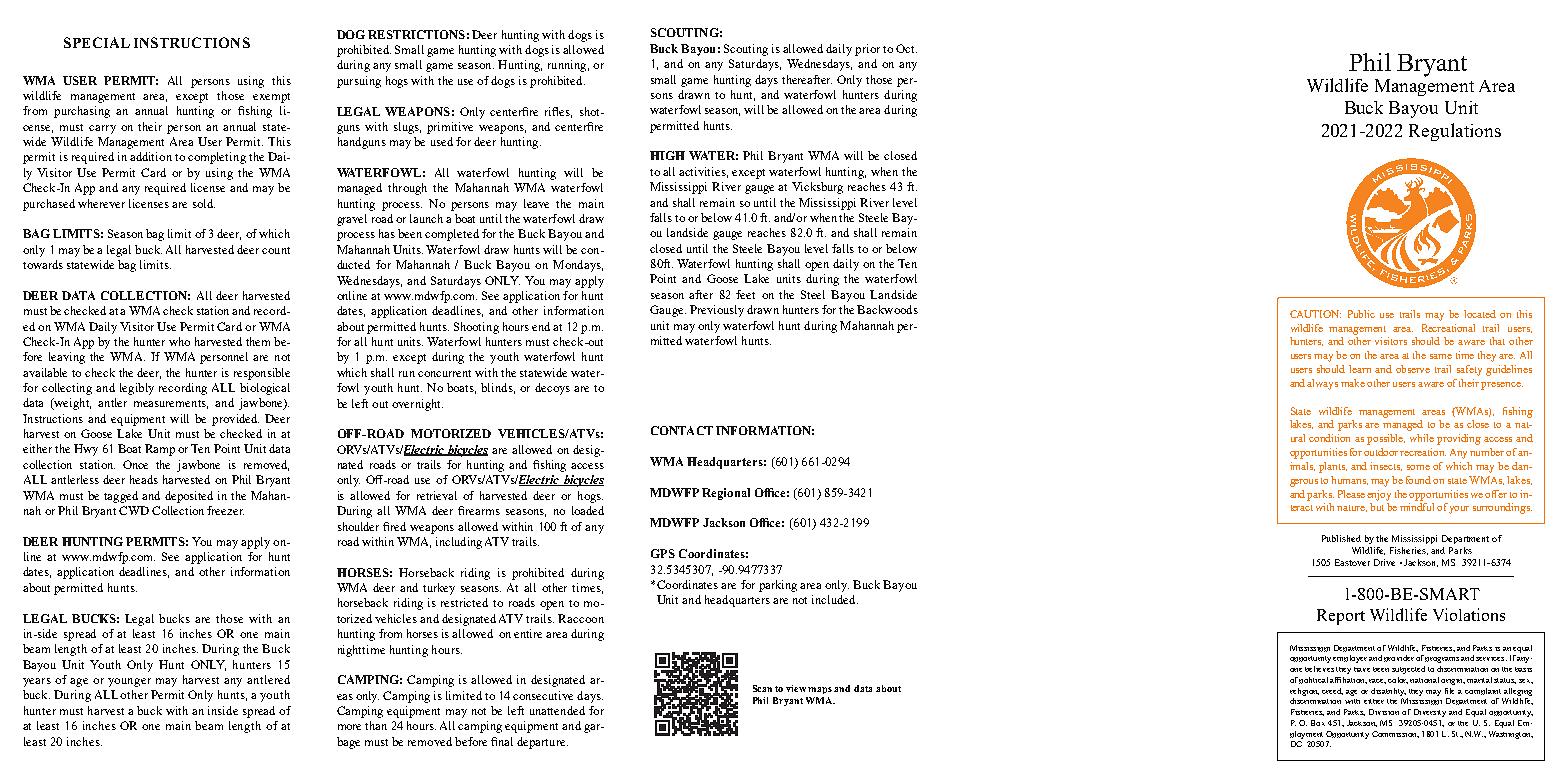  What do you see at coordinates (1455, 132) in the screenshot?
I see `Regulations` at bounding box center [1455, 132].
